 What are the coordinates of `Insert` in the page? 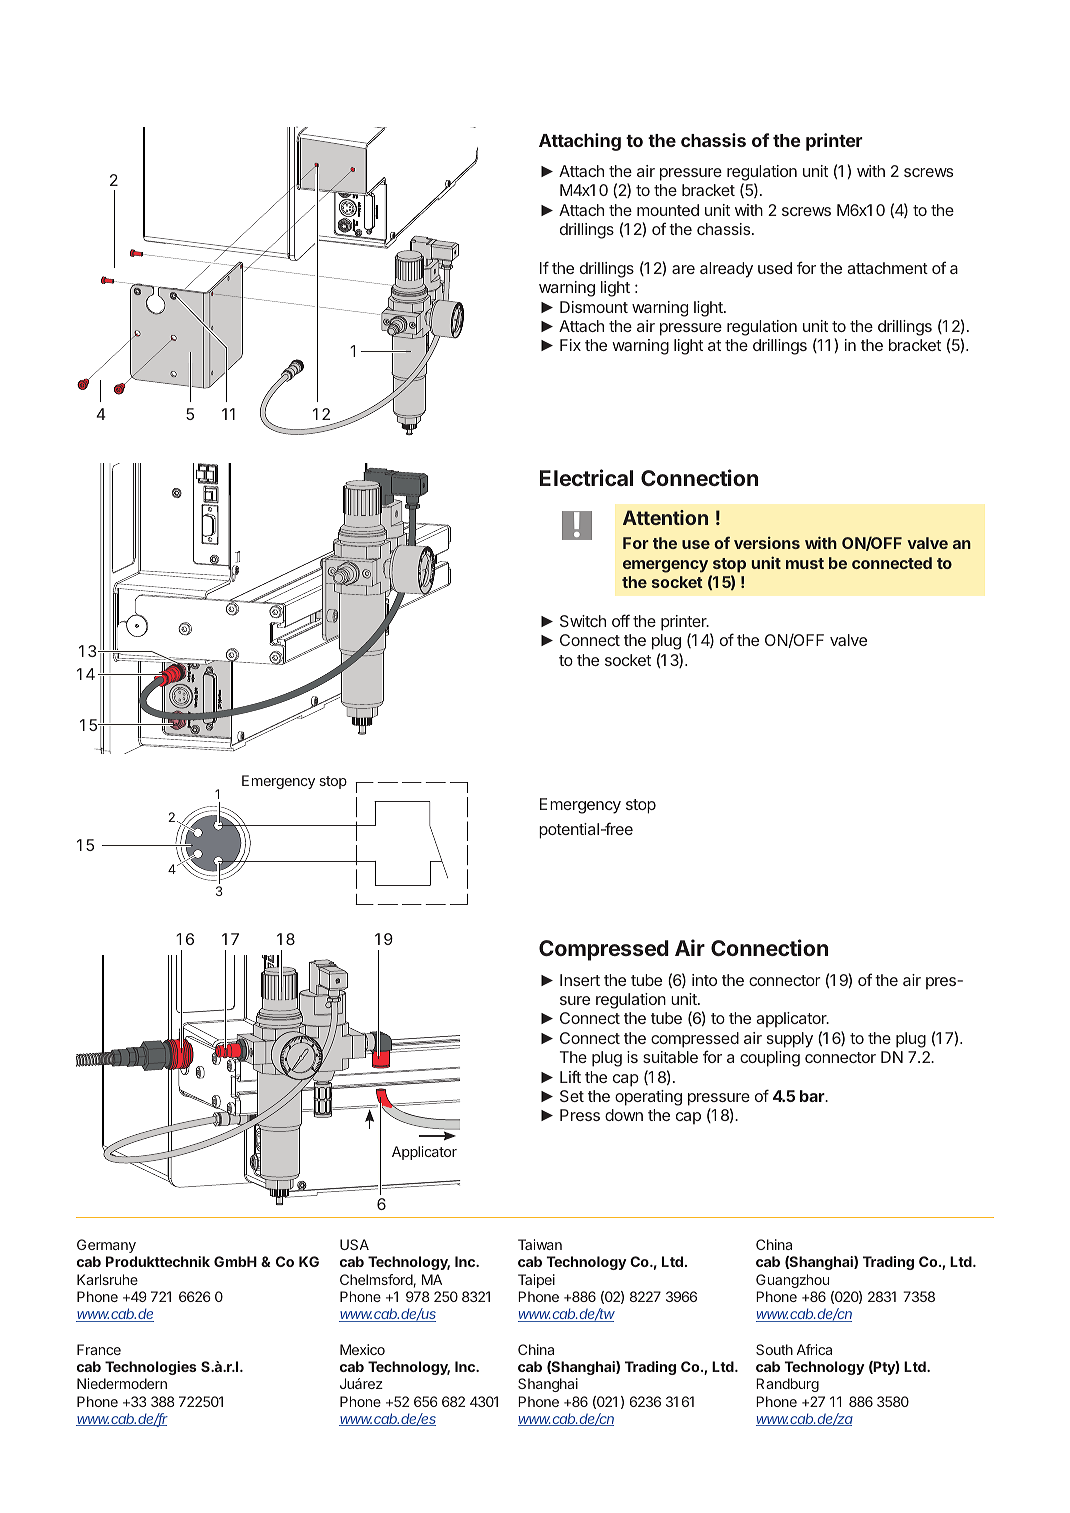 It's located at (580, 980).
